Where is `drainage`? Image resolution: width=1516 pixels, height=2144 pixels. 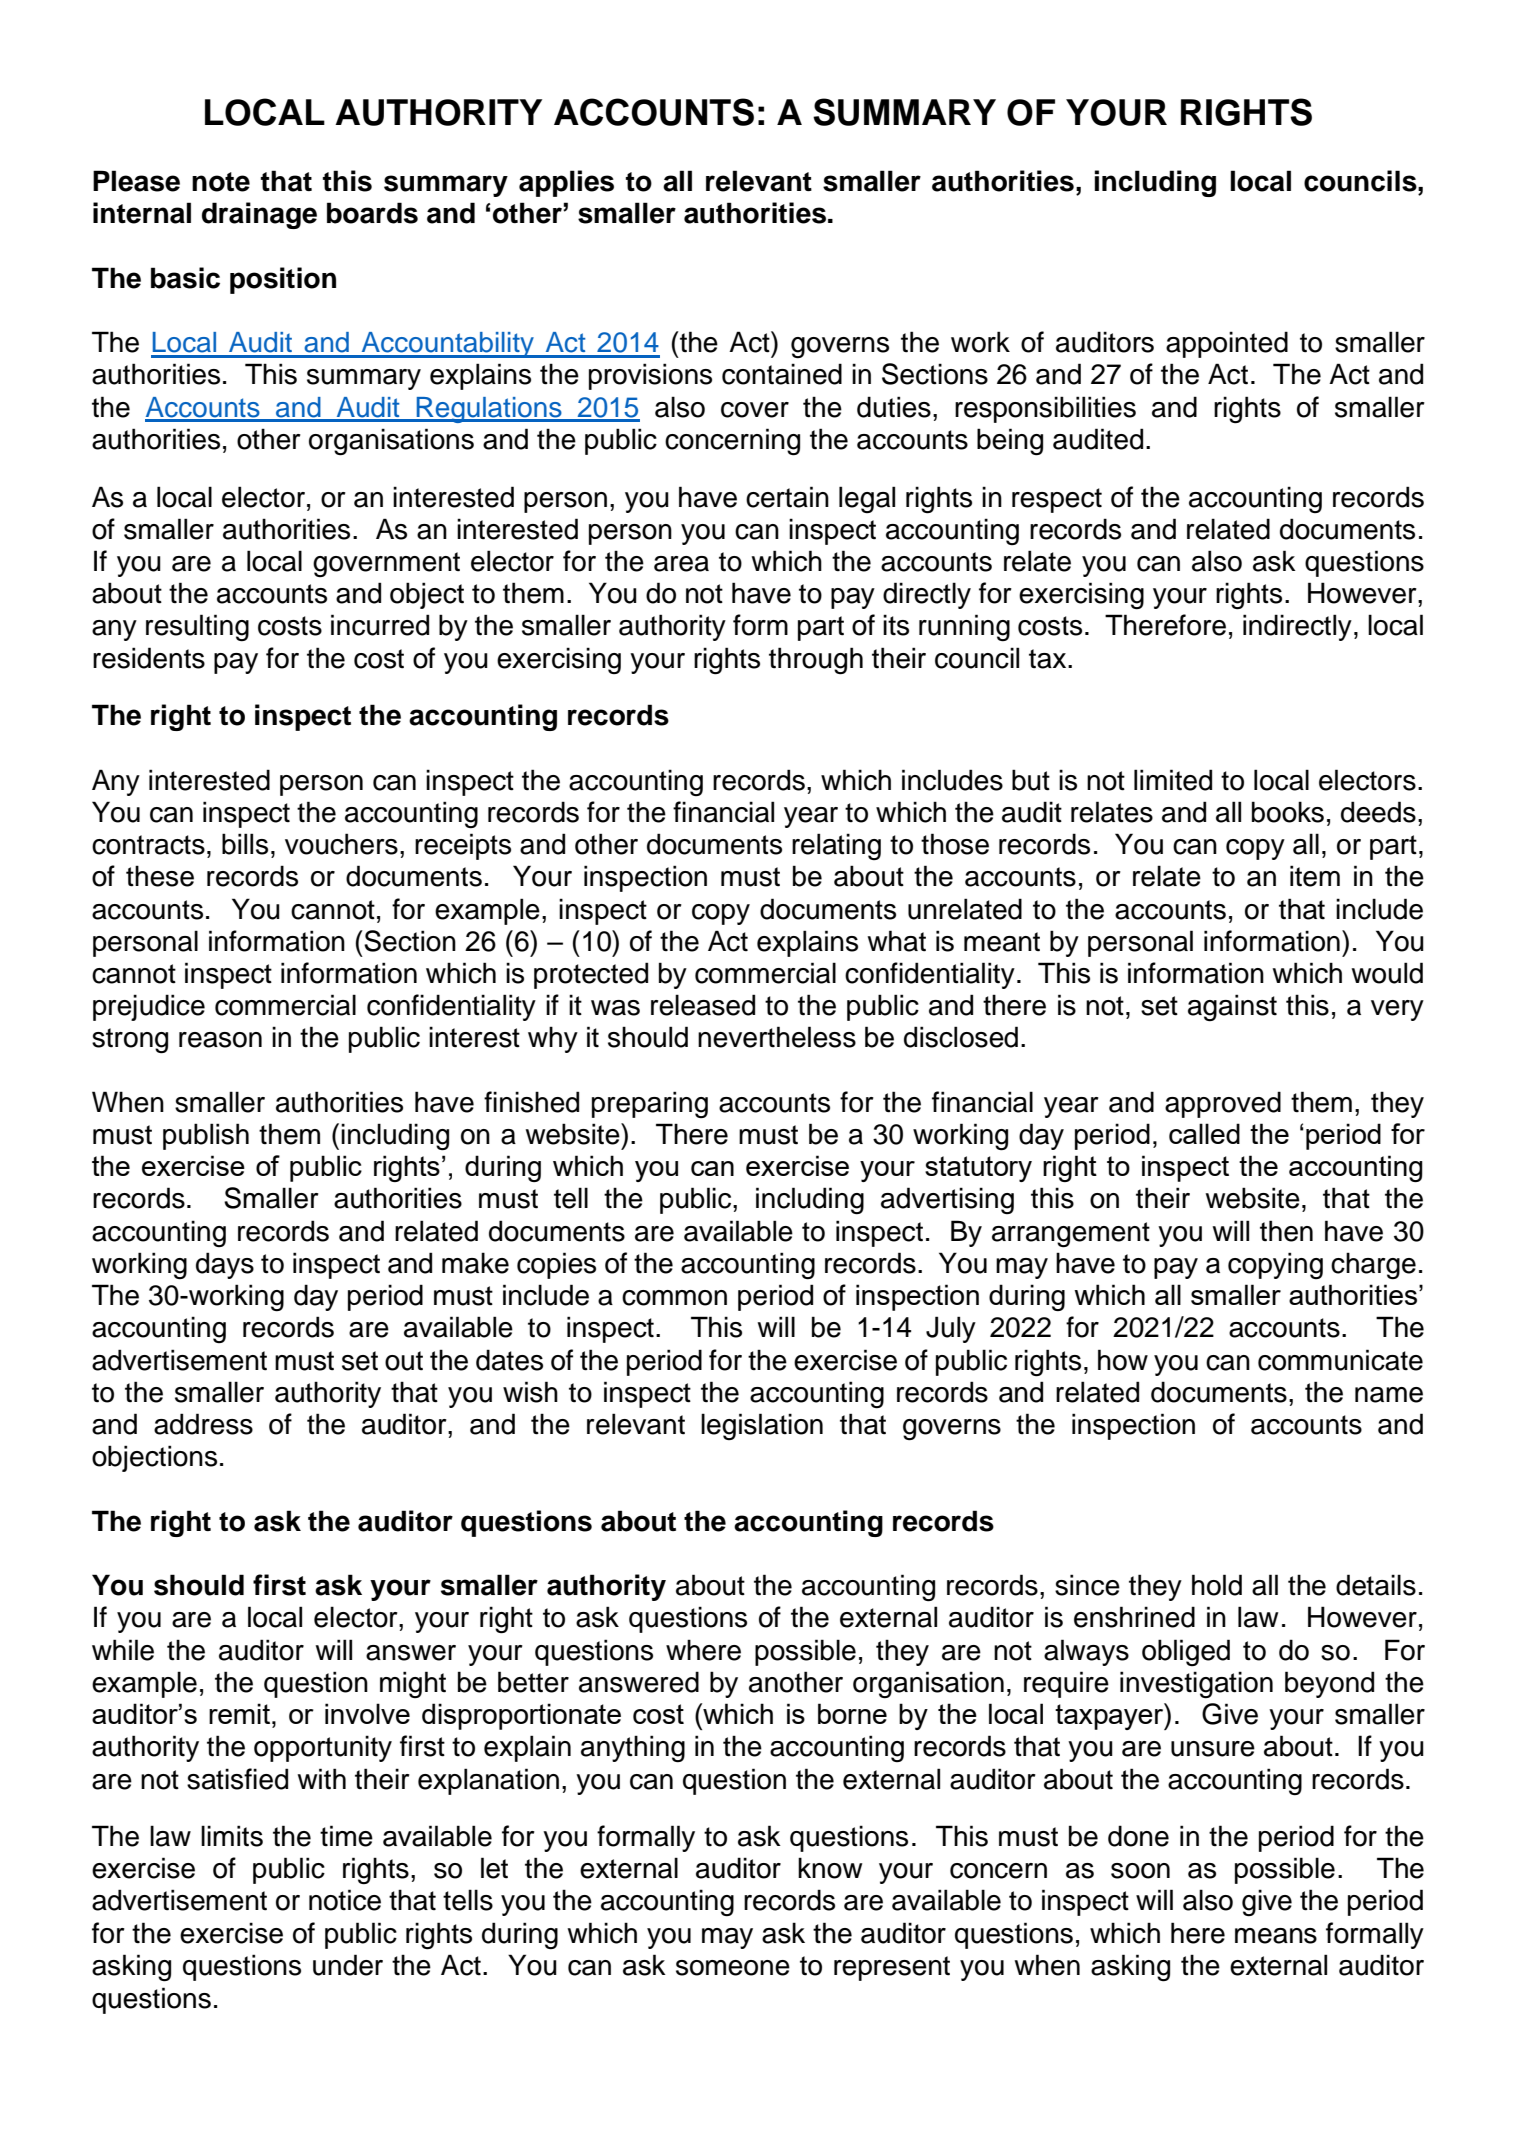
drainage is located at coordinates (259, 215).
